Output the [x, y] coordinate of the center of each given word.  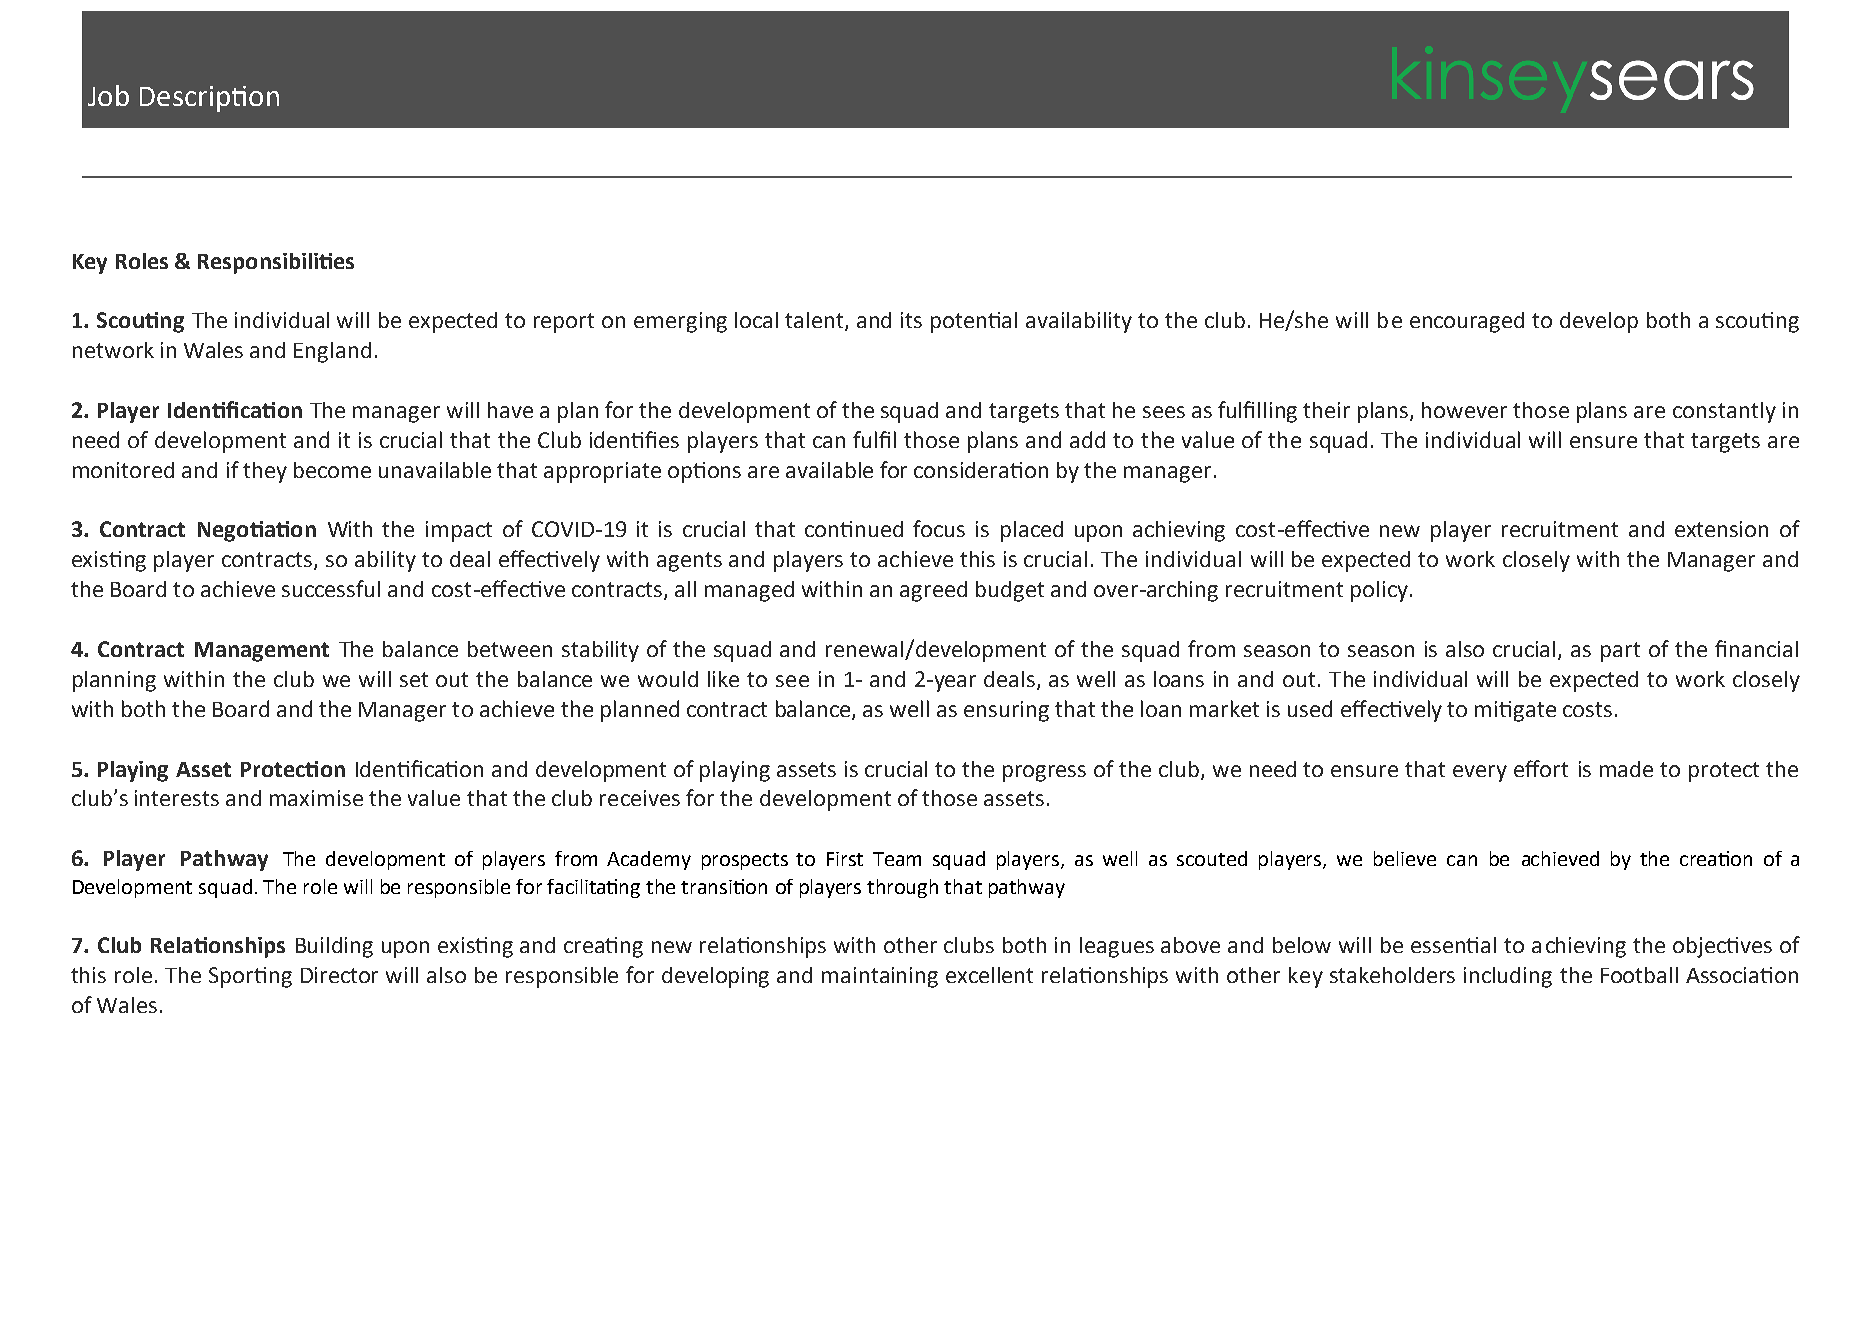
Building [334, 947]
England [332, 352]
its [911, 320]
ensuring [1006, 711]
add [1087, 439]
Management [262, 652]
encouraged [1467, 322]
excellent [989, 975]
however [1464, 410]
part [1620, 652]
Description [209, 99]
